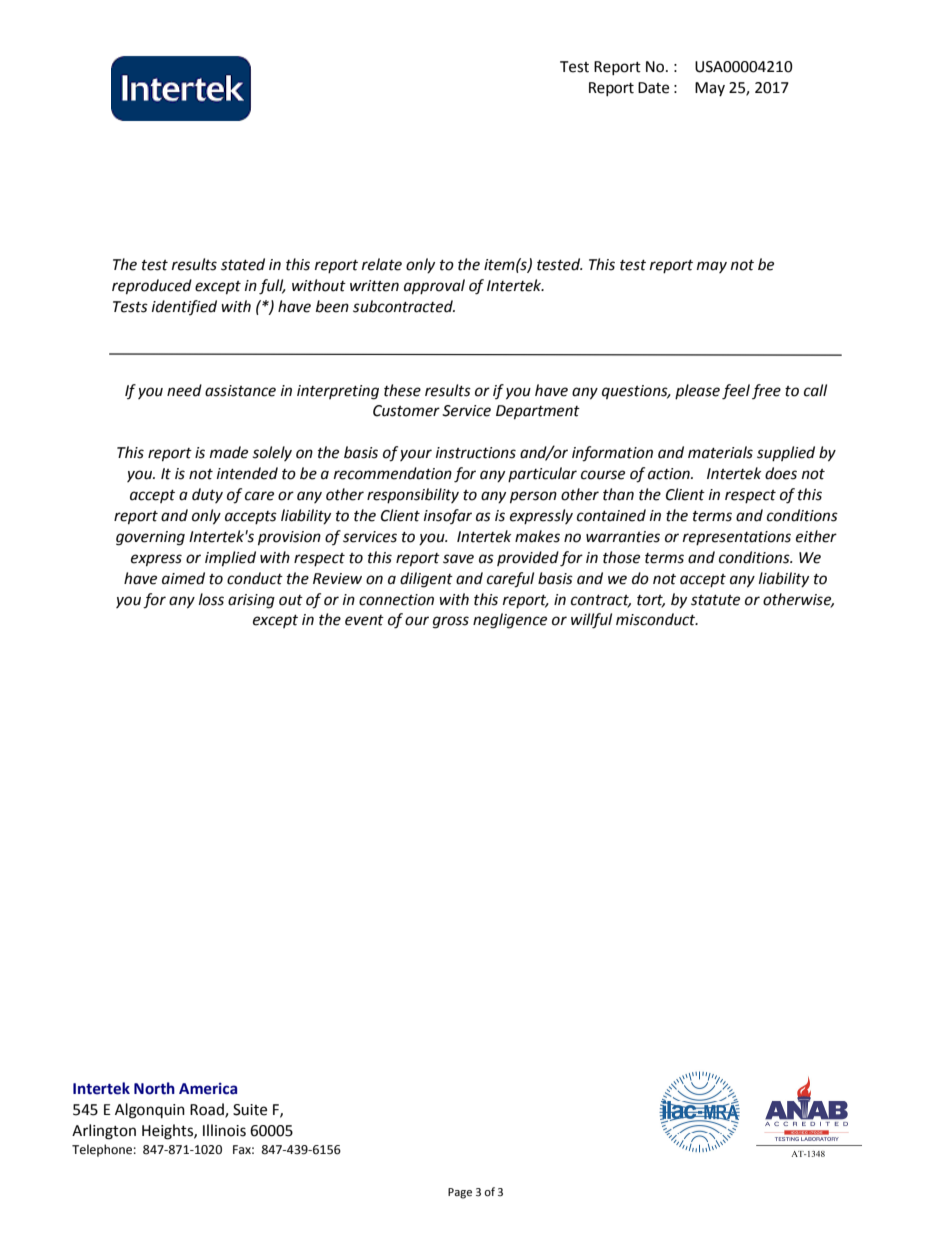 The height and width of the screenshot is (1233, 952). I want to click on Illinois, so click(224, 1130).
